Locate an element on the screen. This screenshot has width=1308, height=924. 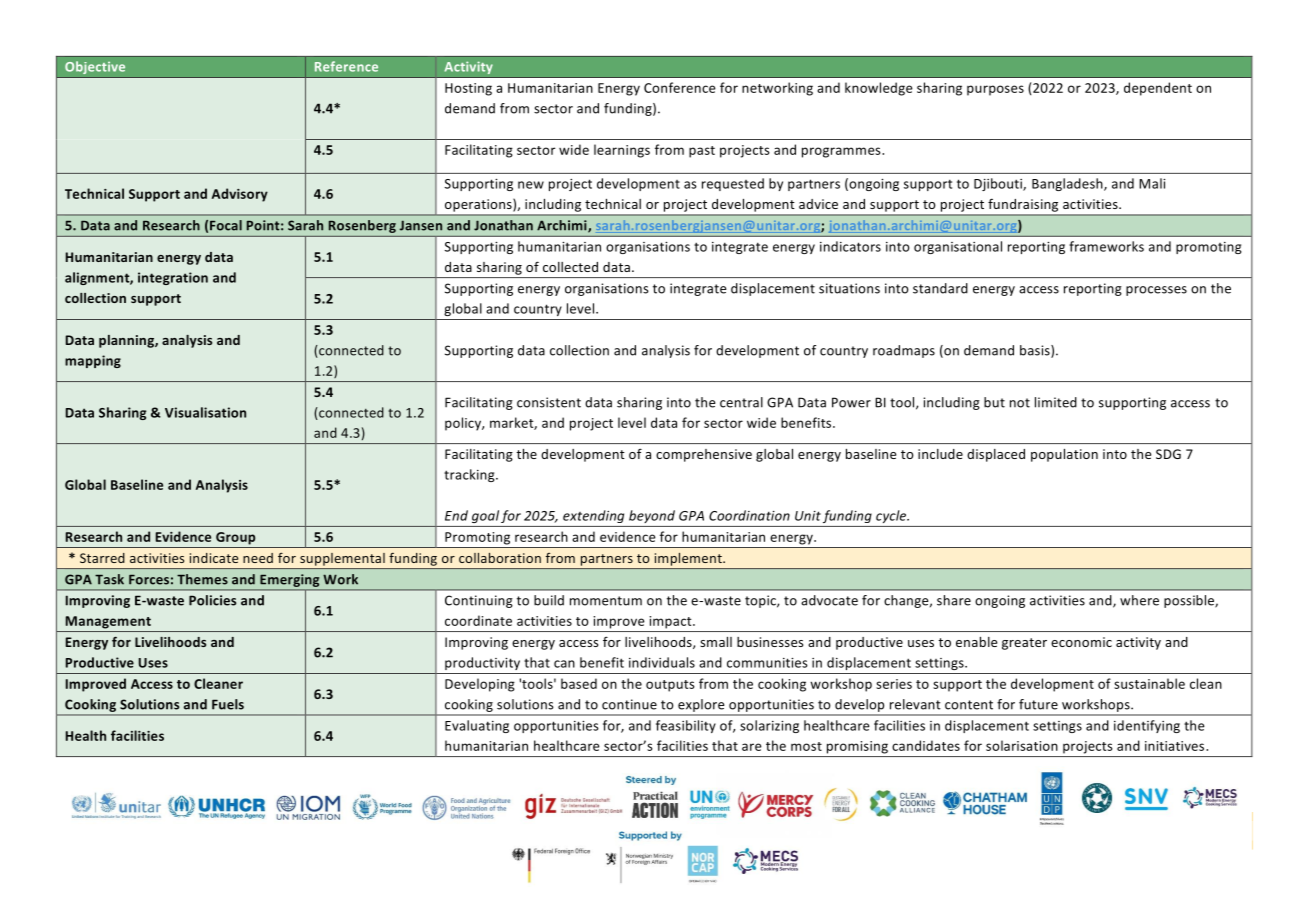
limited is located at coordinates (1056, 402).
